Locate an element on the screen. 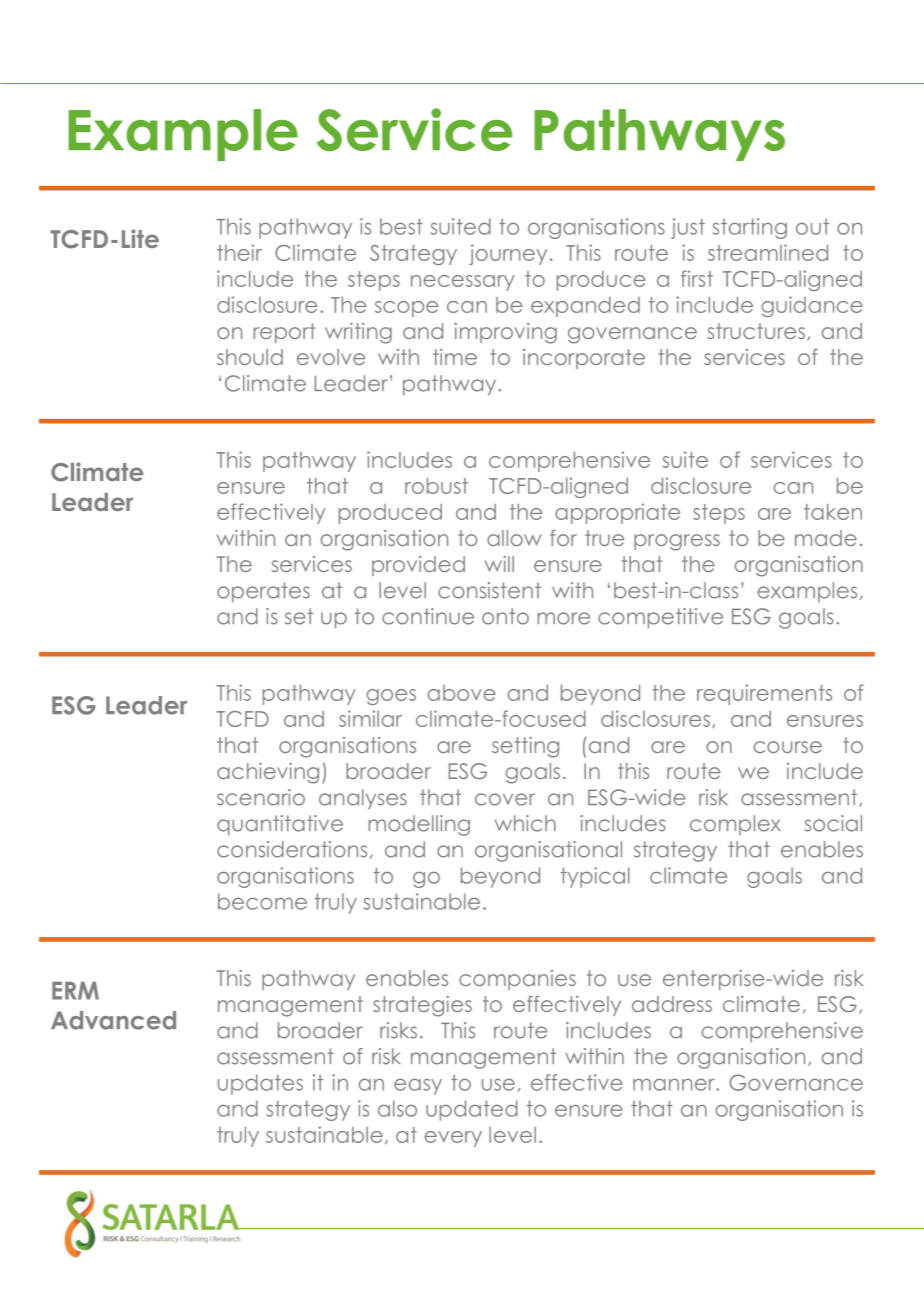 The width and height of the screenshot is (924, 1308). updates is located at coordinates (260, 1084).
